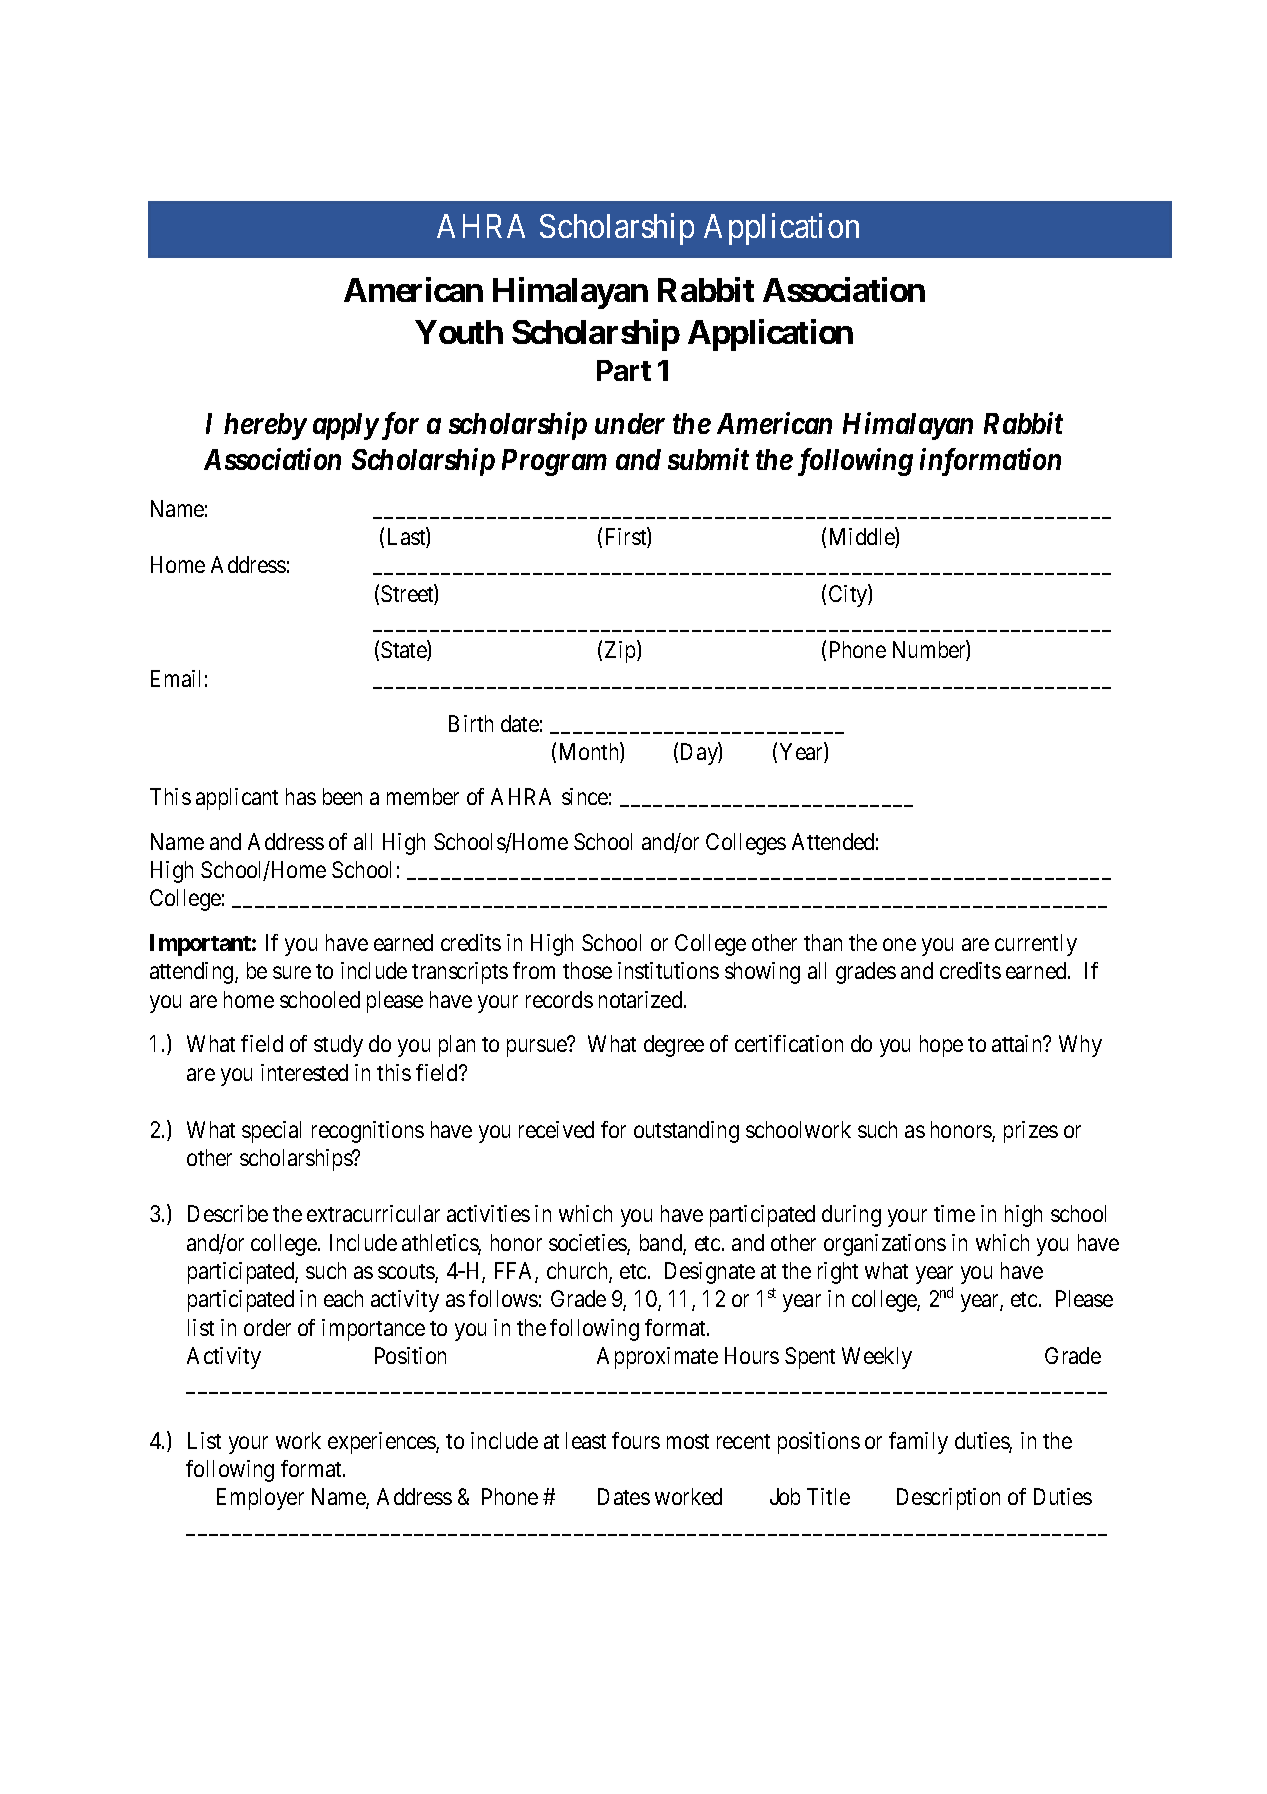 The width and height of the document is (1267, 1794). What do you see at coordinates (459, 332) in the document?
I see `Youth` at bounding box center [459, 332].
